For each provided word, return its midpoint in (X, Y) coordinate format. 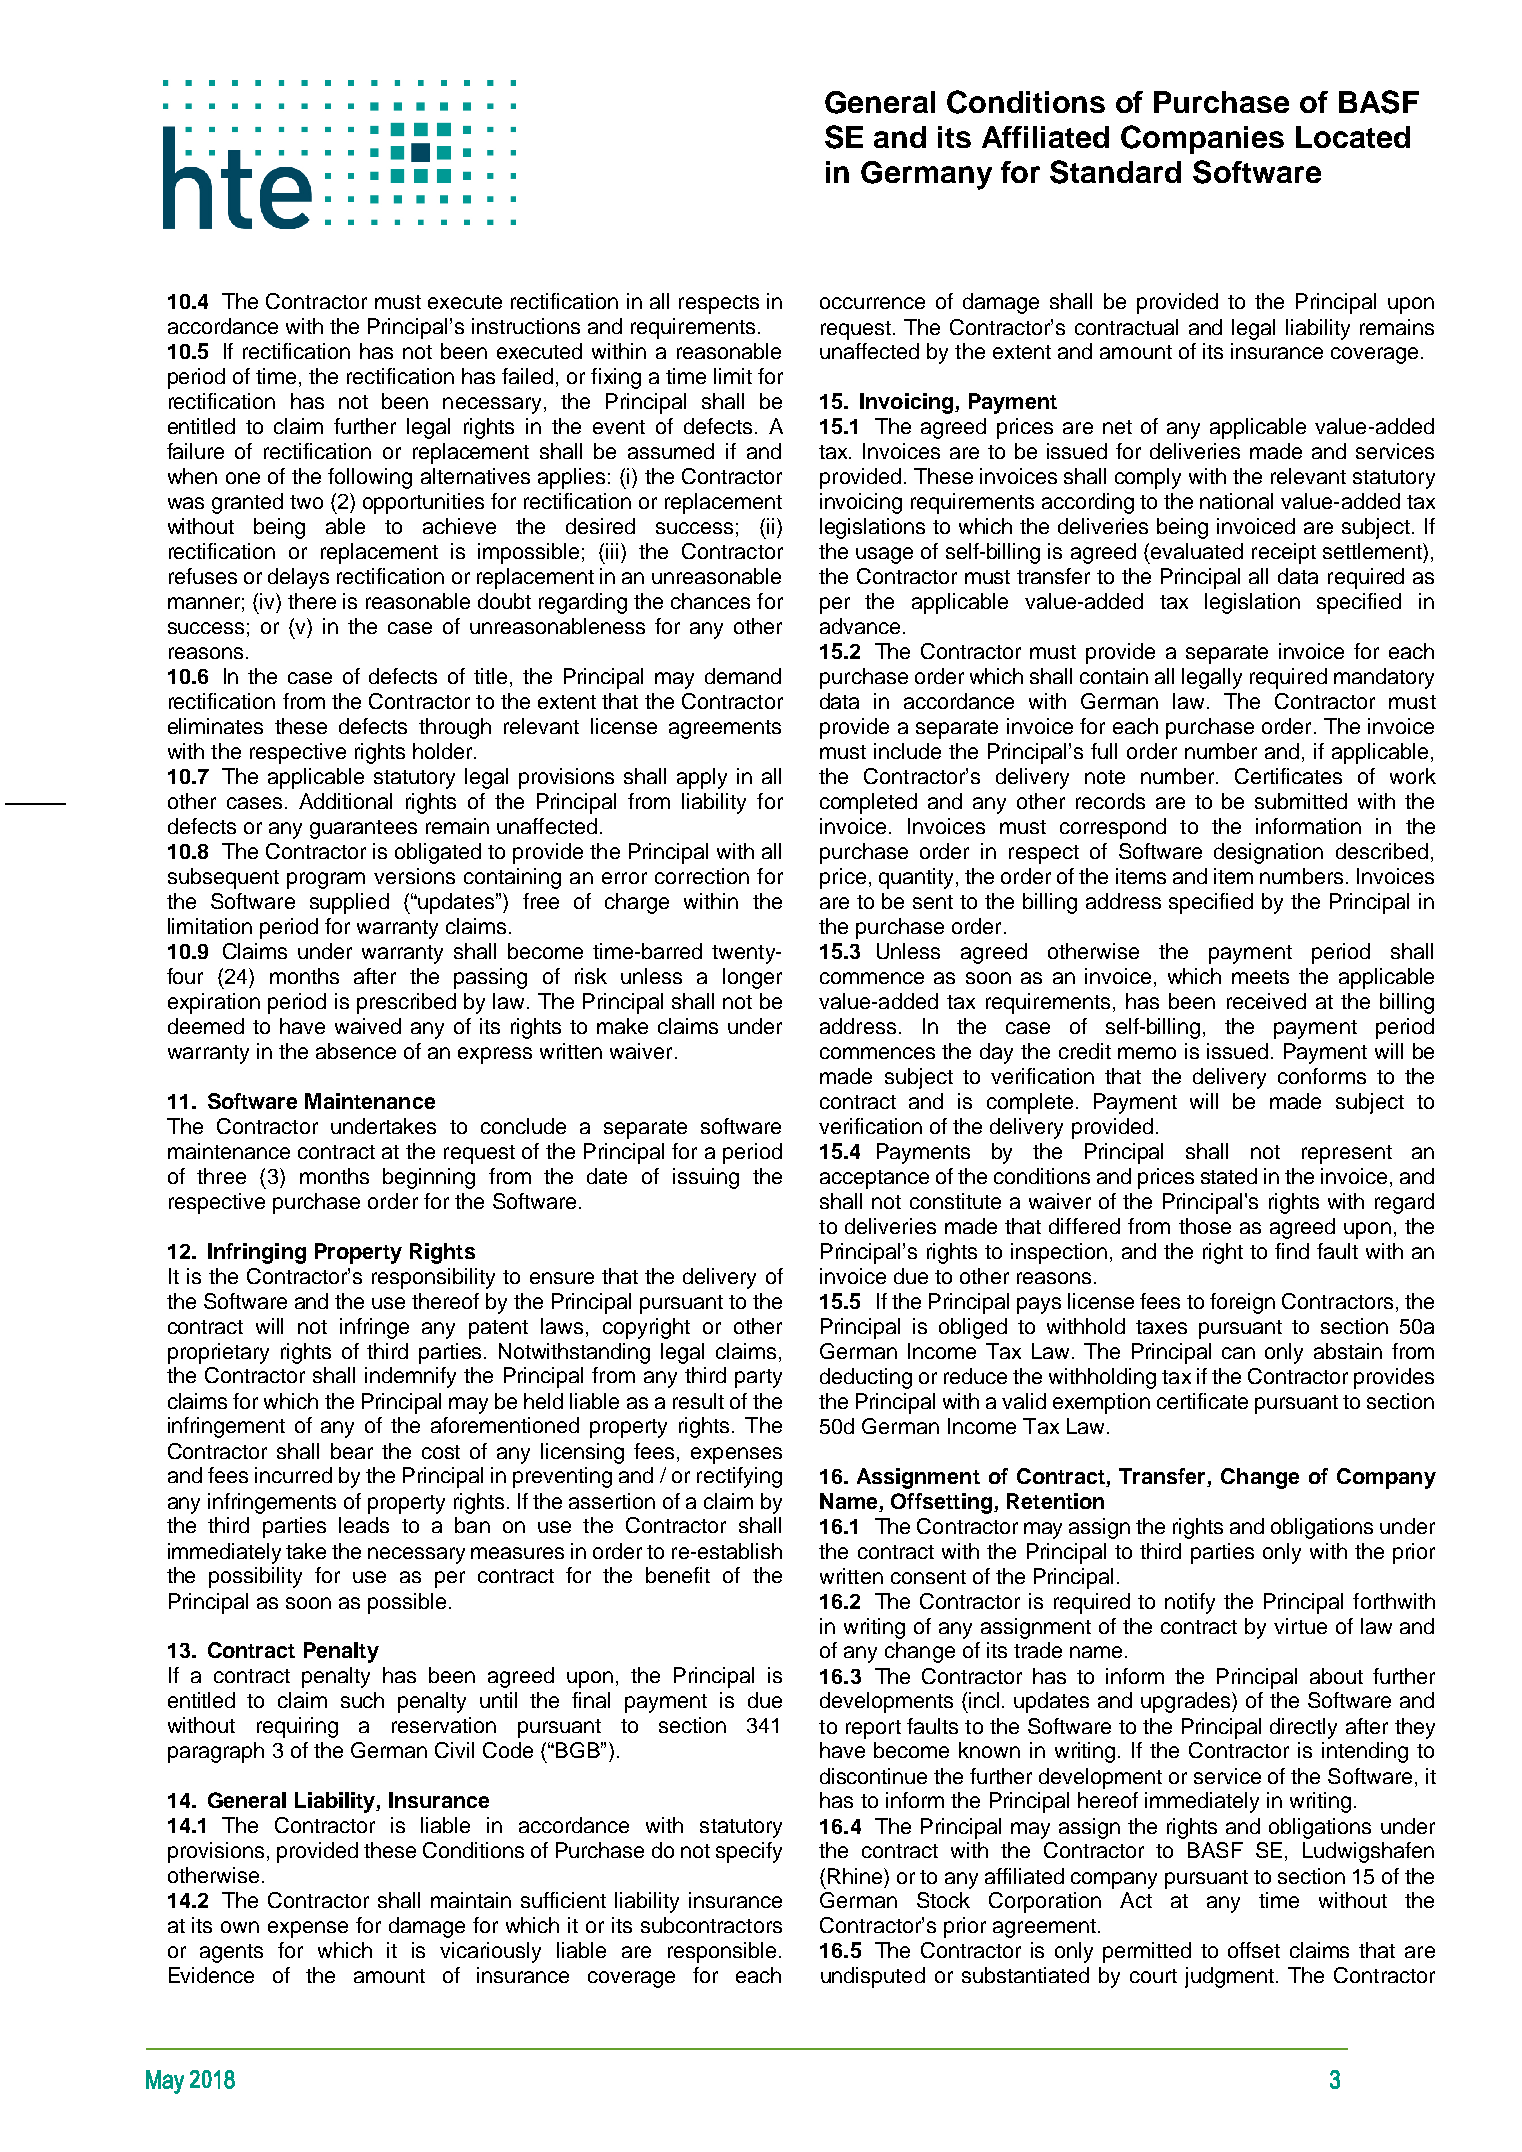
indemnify (410, 1377)
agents (231, 1953)
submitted (1301, 801)
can (1238, 1353)
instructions (526, 326)
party (758, 1378)
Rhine (856, 1876)
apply (702, 778)
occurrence (872, 303)
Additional (345, 801)
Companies (1202, 139)
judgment (1229, 1977)
